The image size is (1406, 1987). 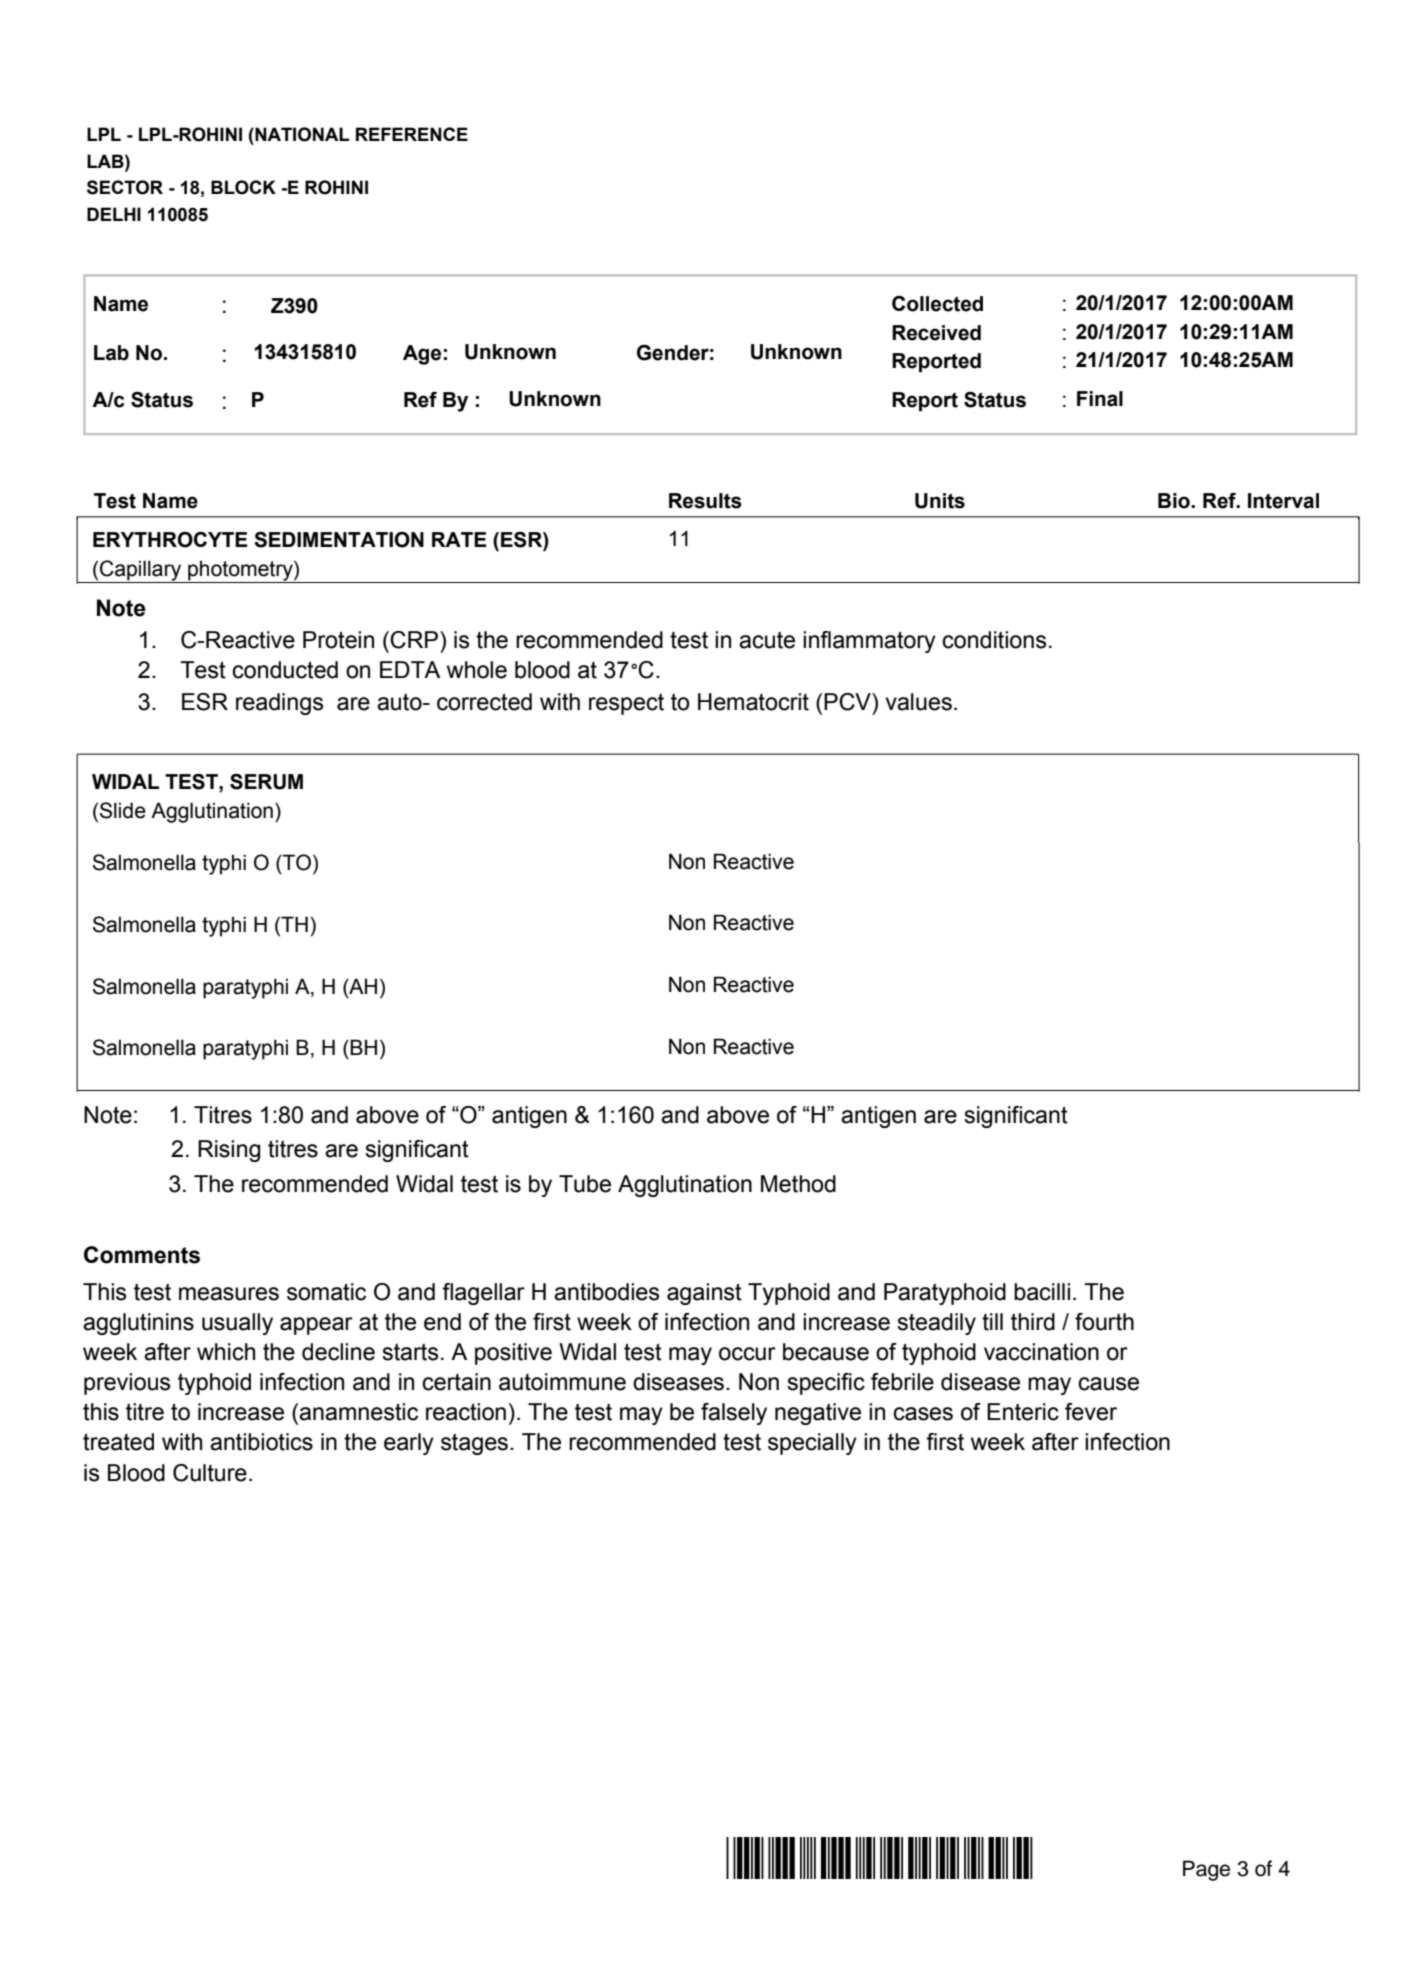 What do you see at coordinates (243, 187) in the screenshot?
I see `BLOCK` at bounding box center [243, 187].
